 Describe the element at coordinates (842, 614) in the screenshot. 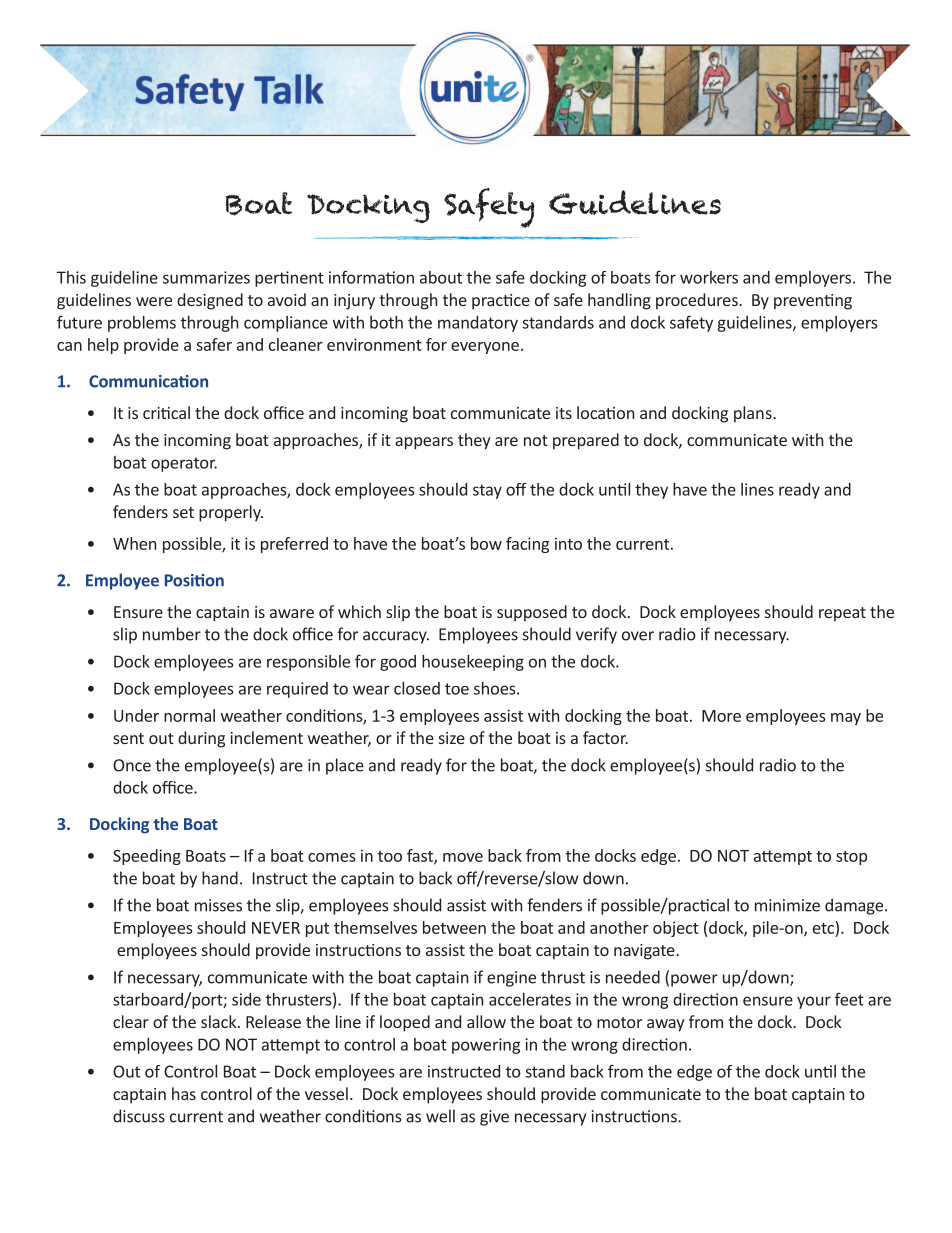

I see `repeat` at that location.
